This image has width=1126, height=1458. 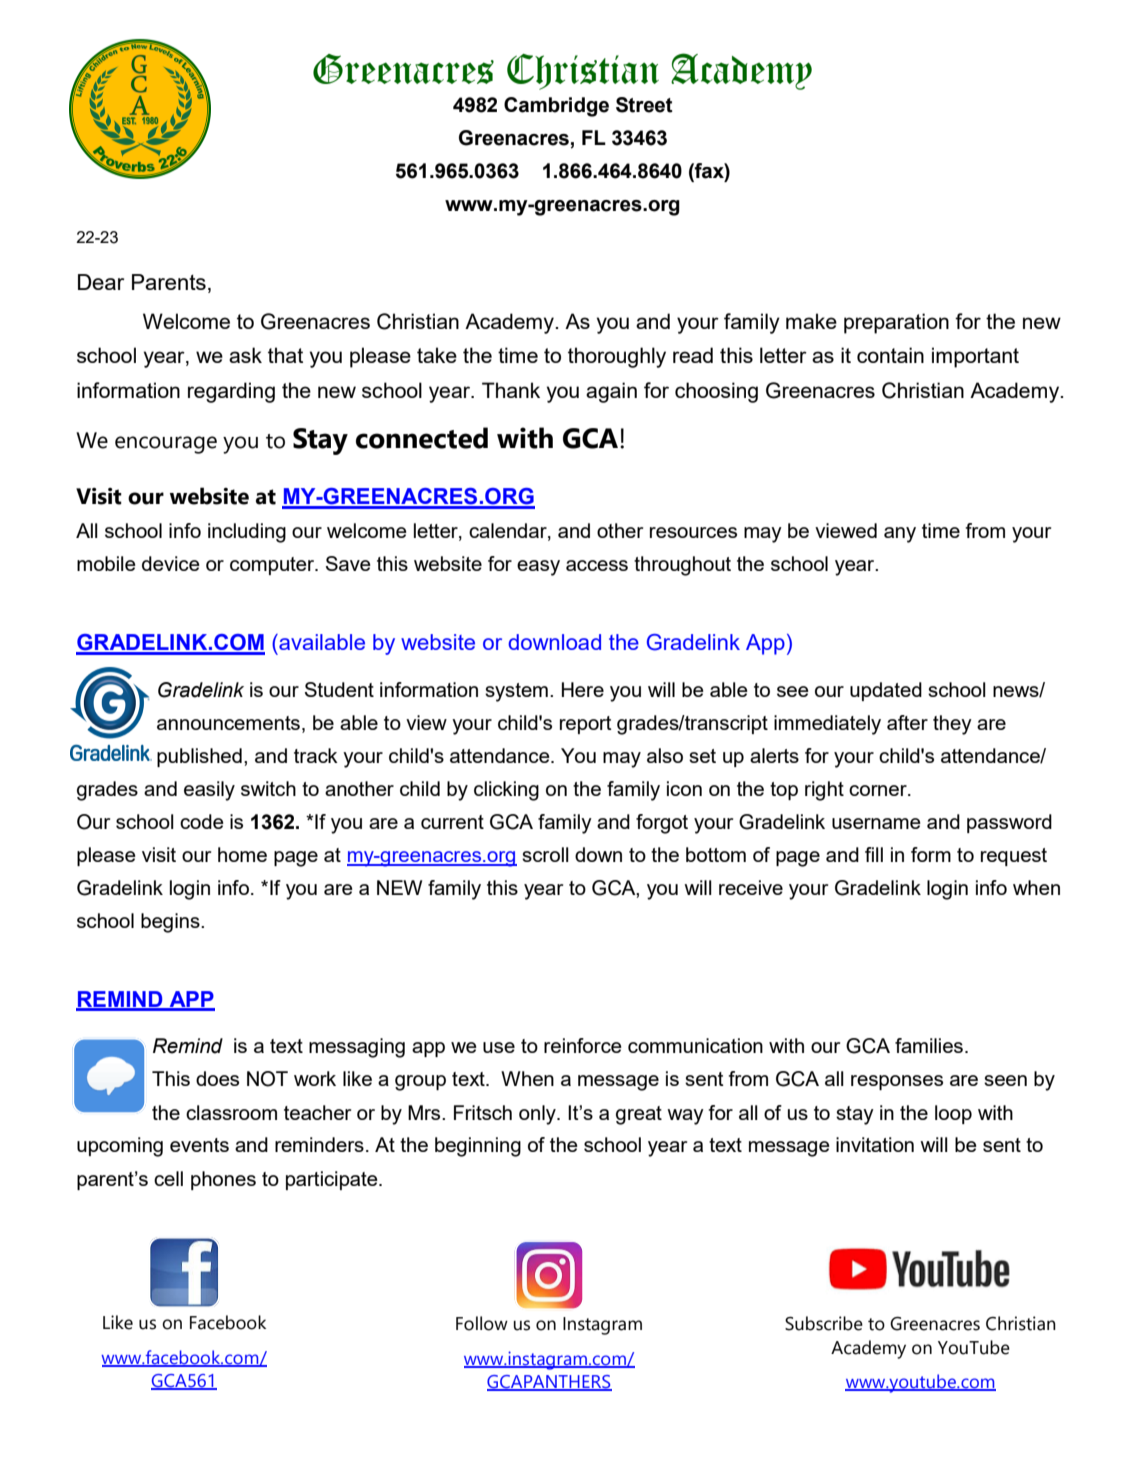 I want to click on Dear, so click(x=101, y=282).
